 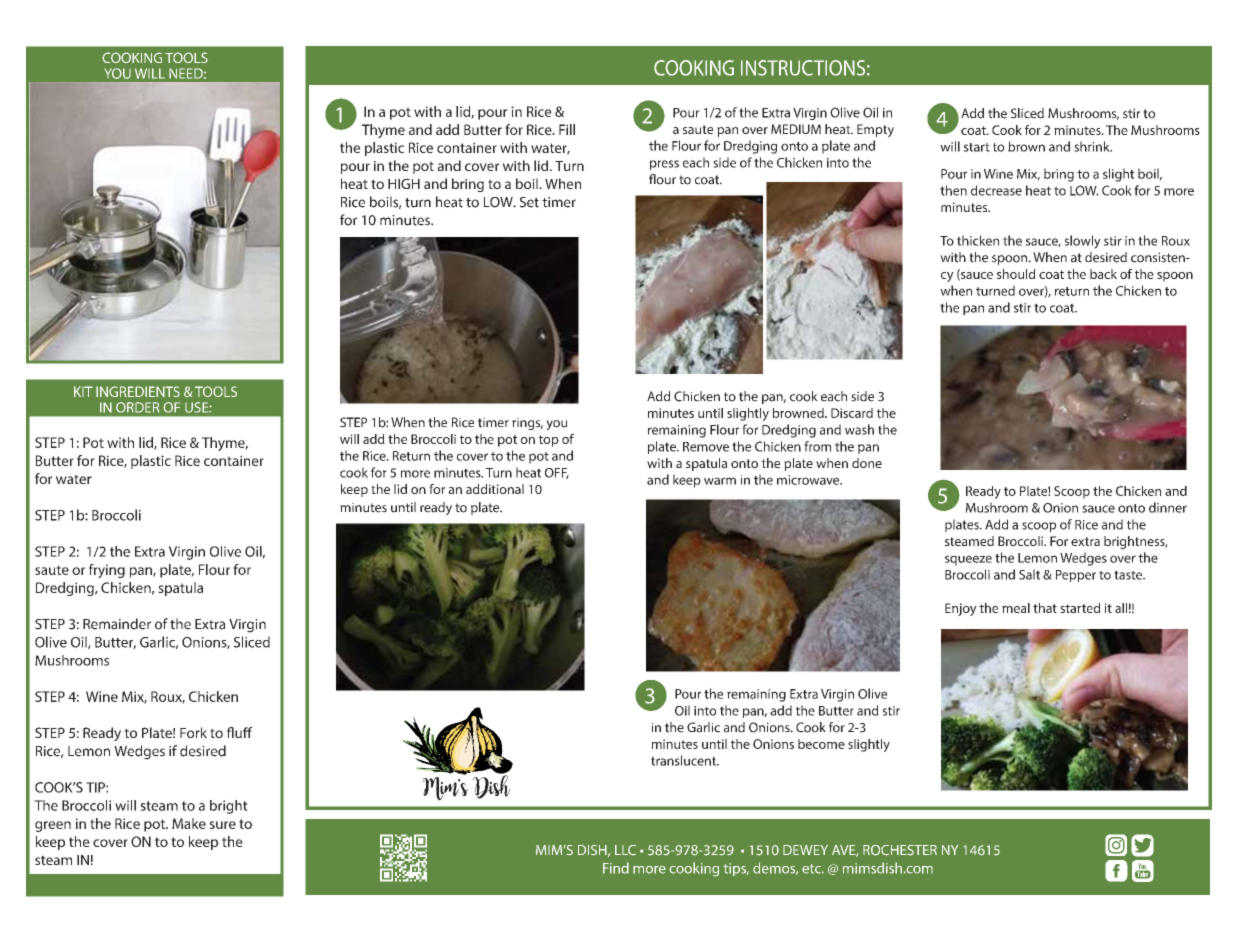 What do you see at coordinates (1093, 146) in the page?
I see `shrink` at bounding box center [1093, 146].
